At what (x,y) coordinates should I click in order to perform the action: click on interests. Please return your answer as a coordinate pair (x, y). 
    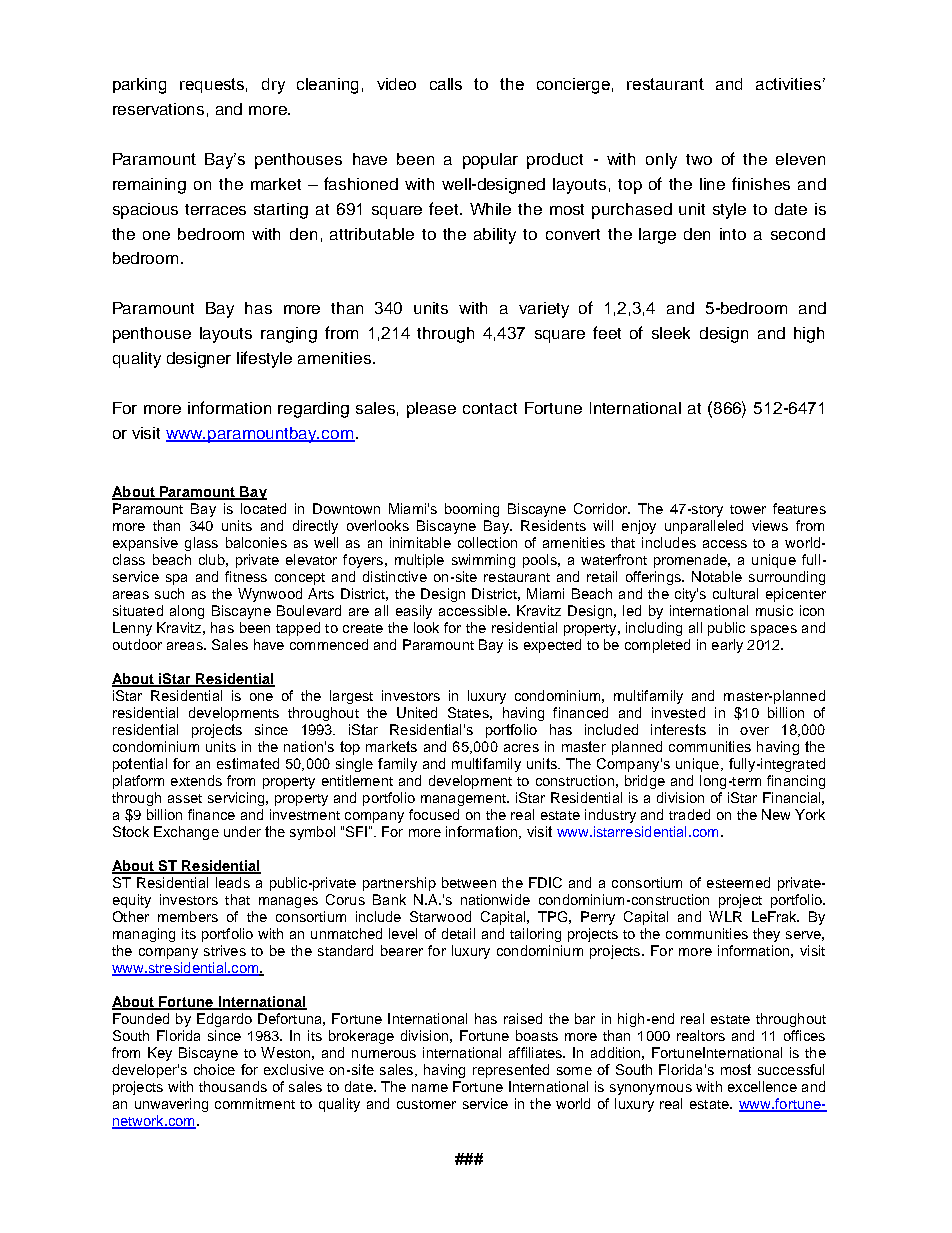
    Looking at the image, I should click on (678, 729).
